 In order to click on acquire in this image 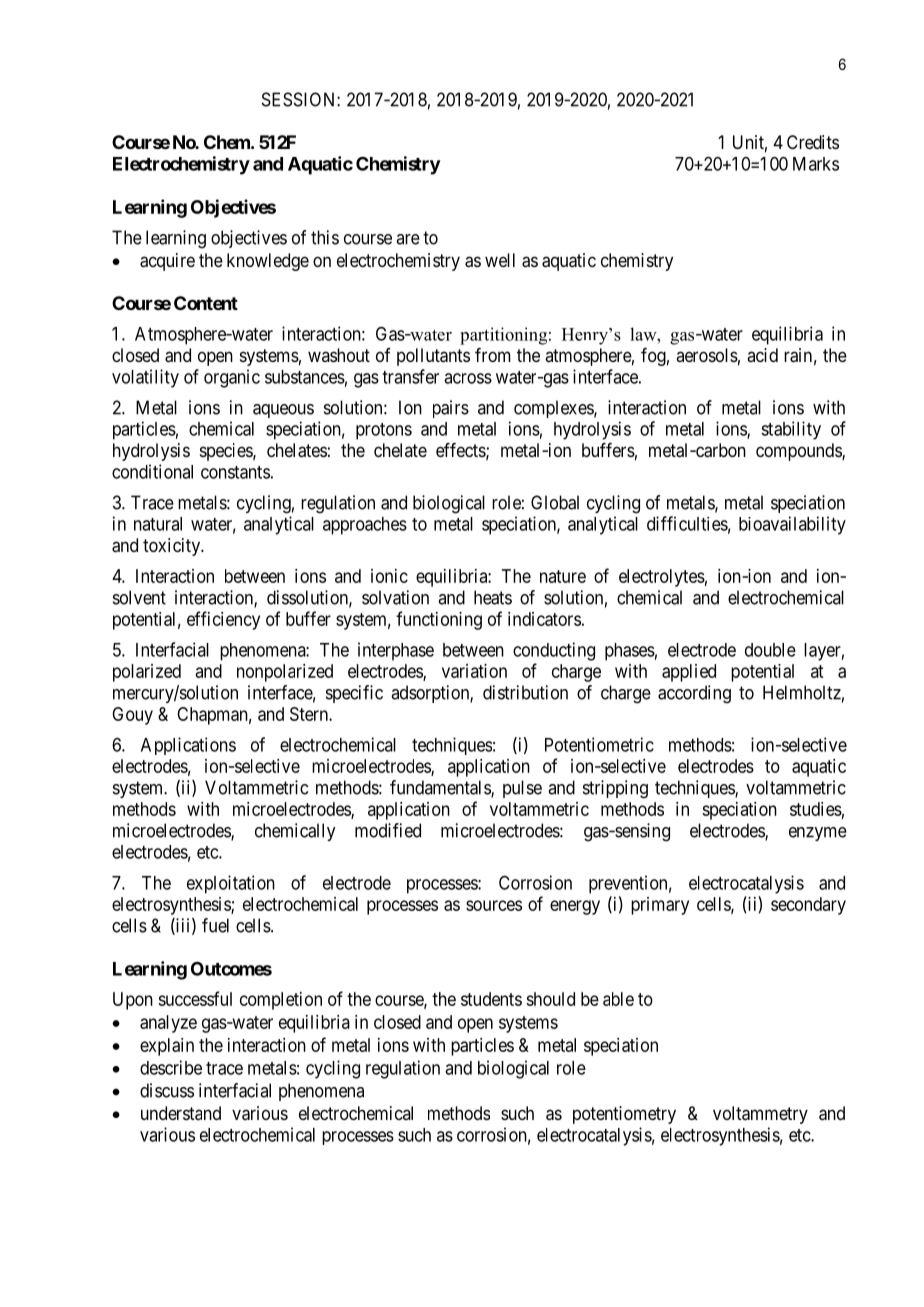, I will do `click(167, 262)`.
